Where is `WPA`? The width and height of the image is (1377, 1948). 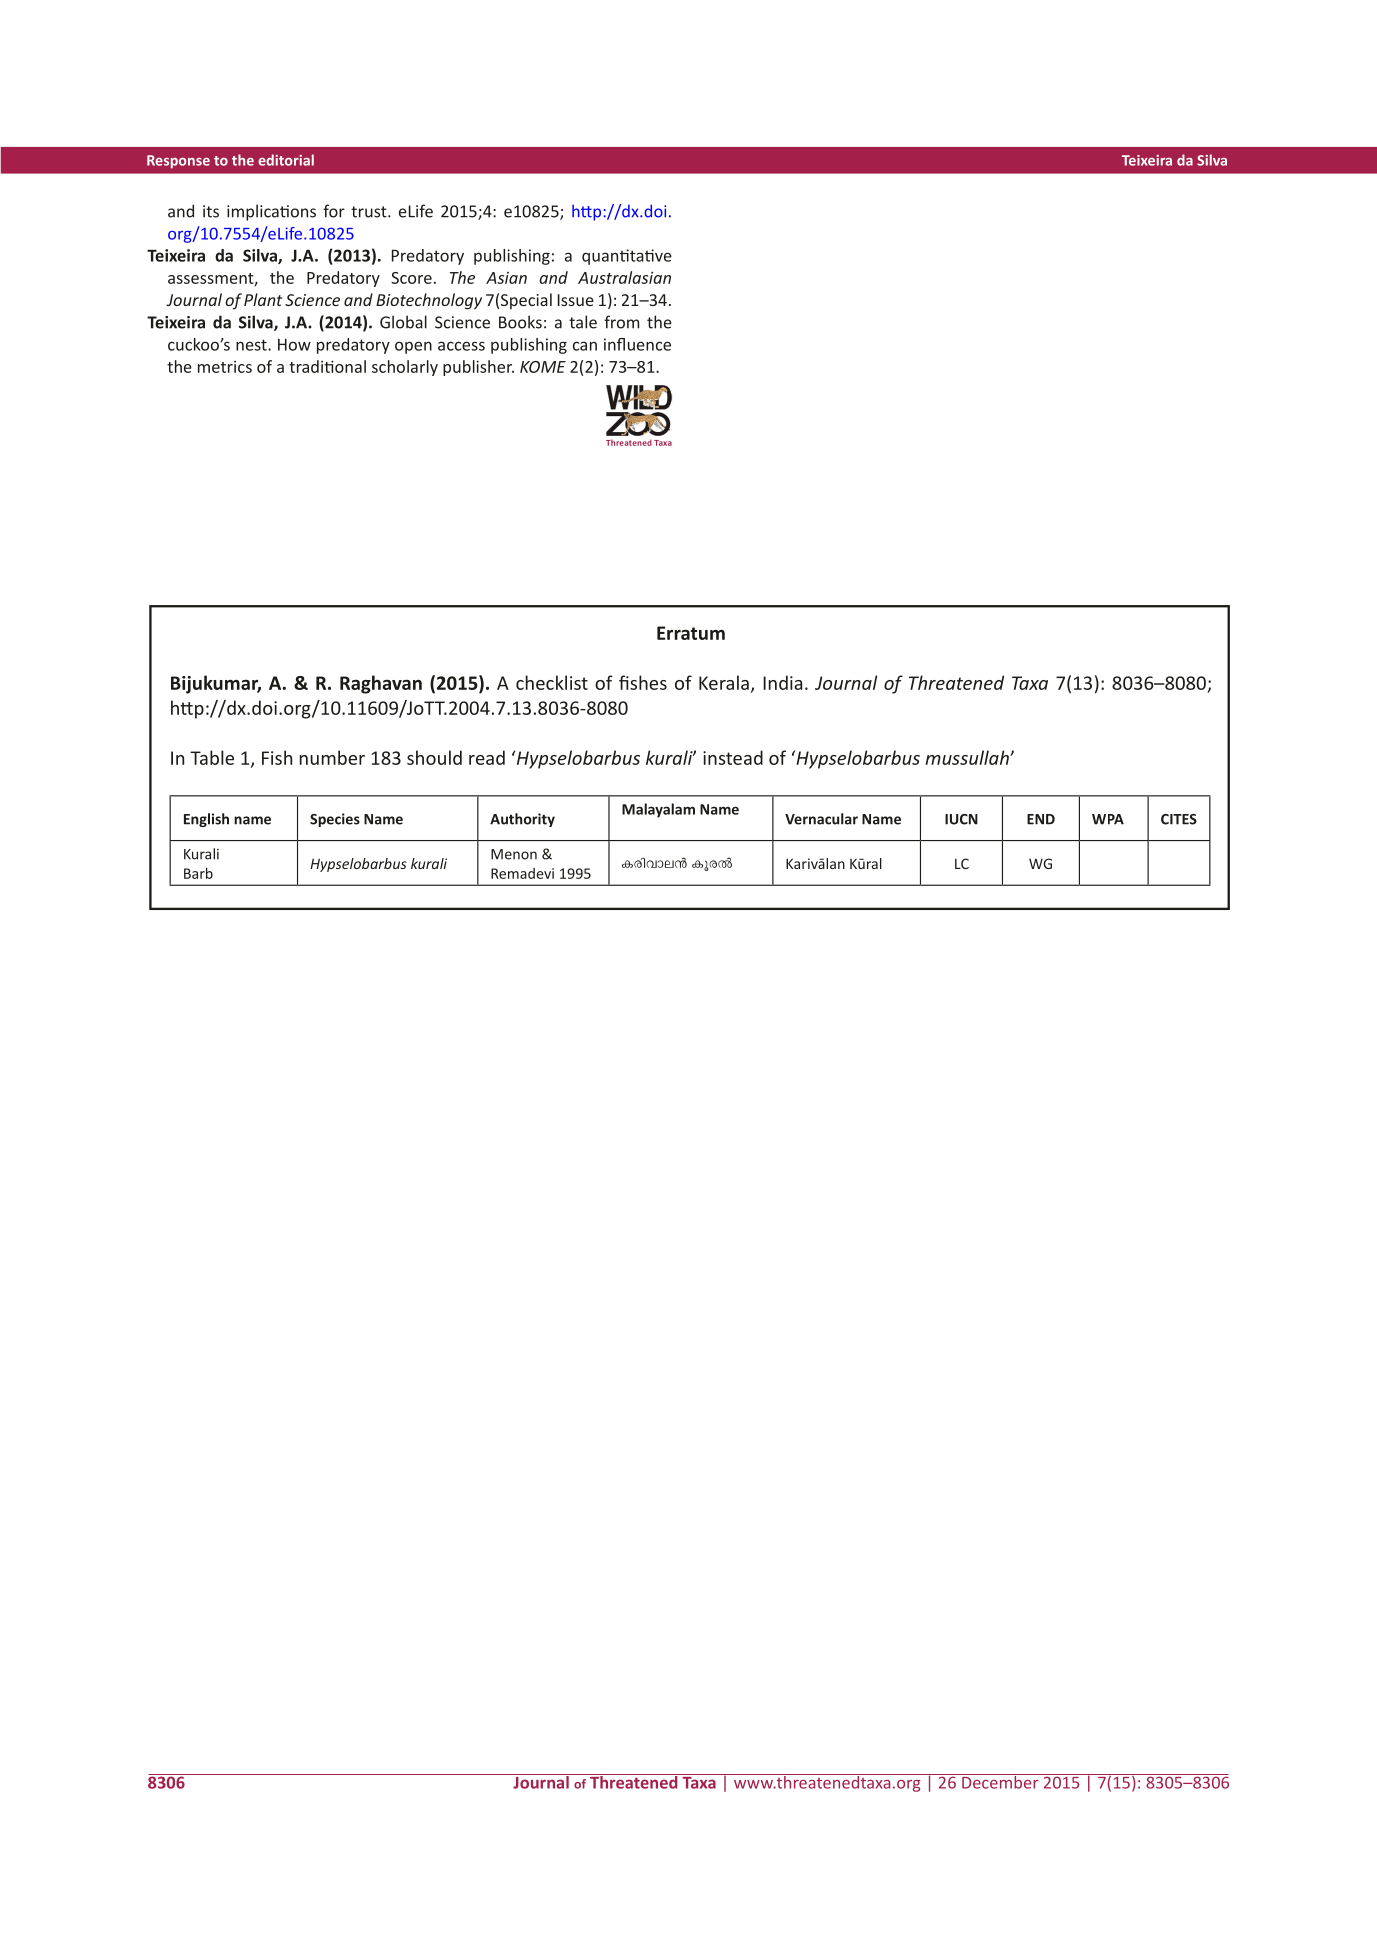
WPA is located at coordinates (1108, 819).
